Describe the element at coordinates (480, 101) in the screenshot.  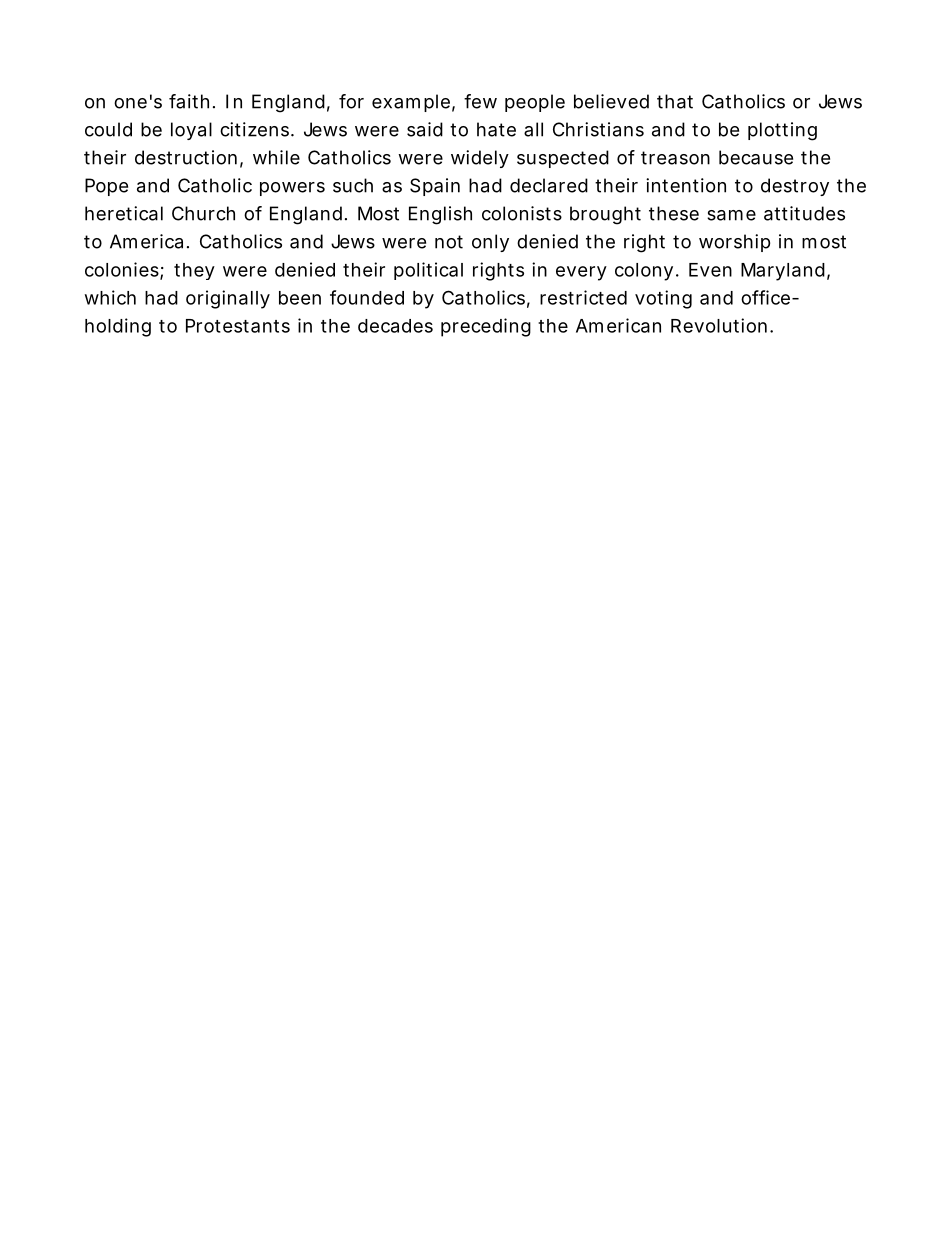
I see `few` at that location.
